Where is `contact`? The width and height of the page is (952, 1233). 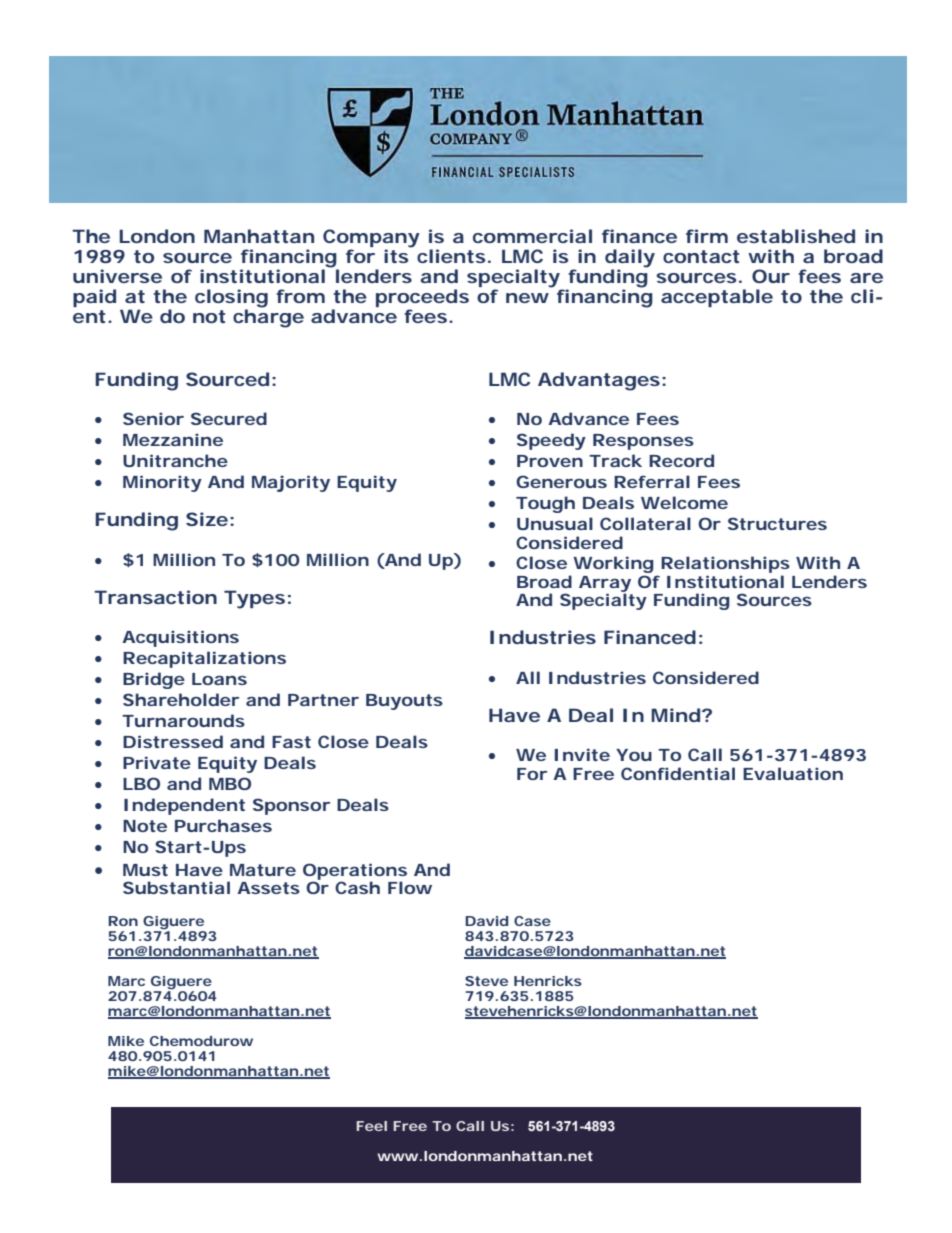
contact is located at coordinates (701, 256).
